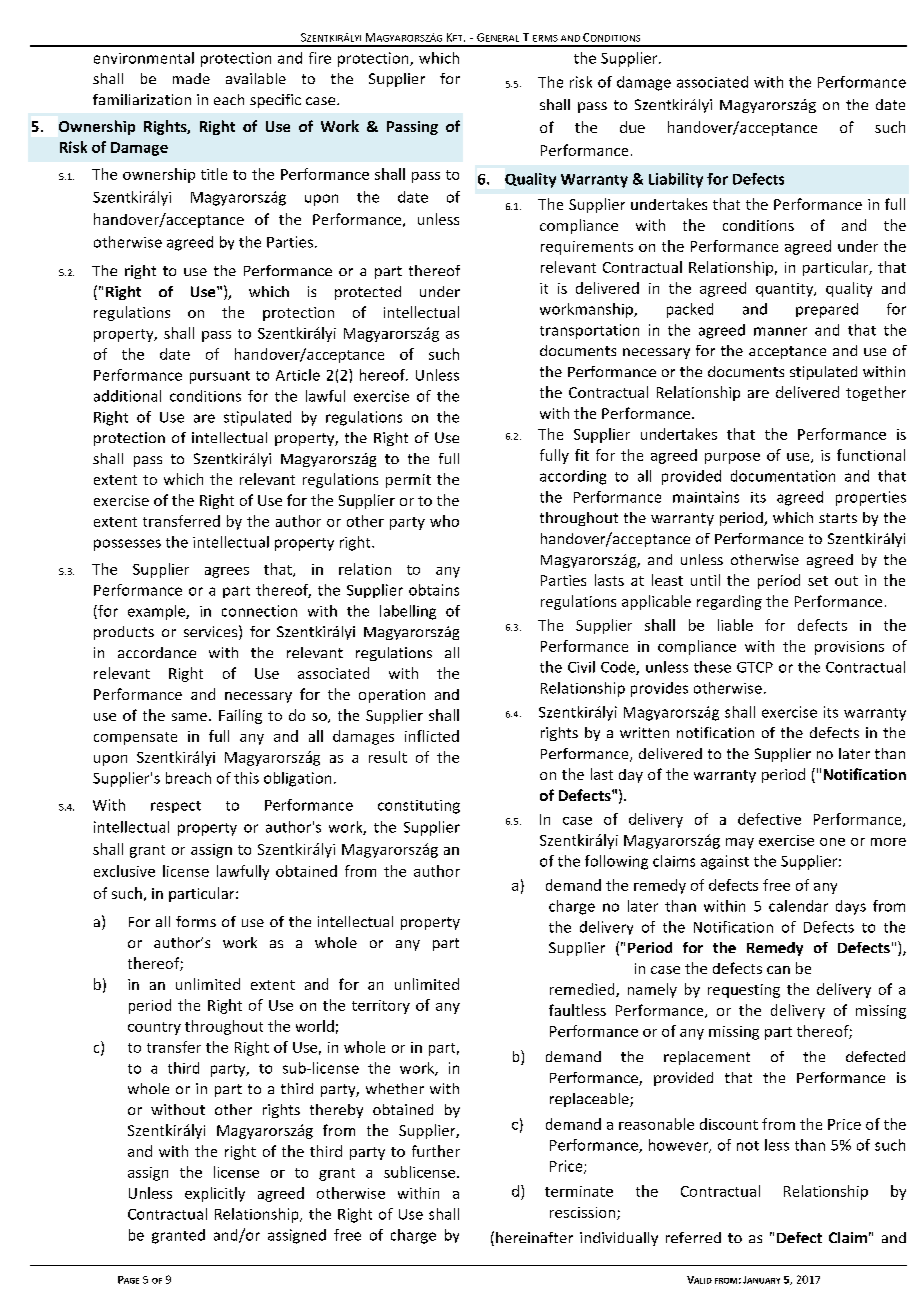 The width and height of the page is (924, 1309). What do you see at coordinates (196, 921) in the page?
I see `forms` at bounding box center [196, 921].
